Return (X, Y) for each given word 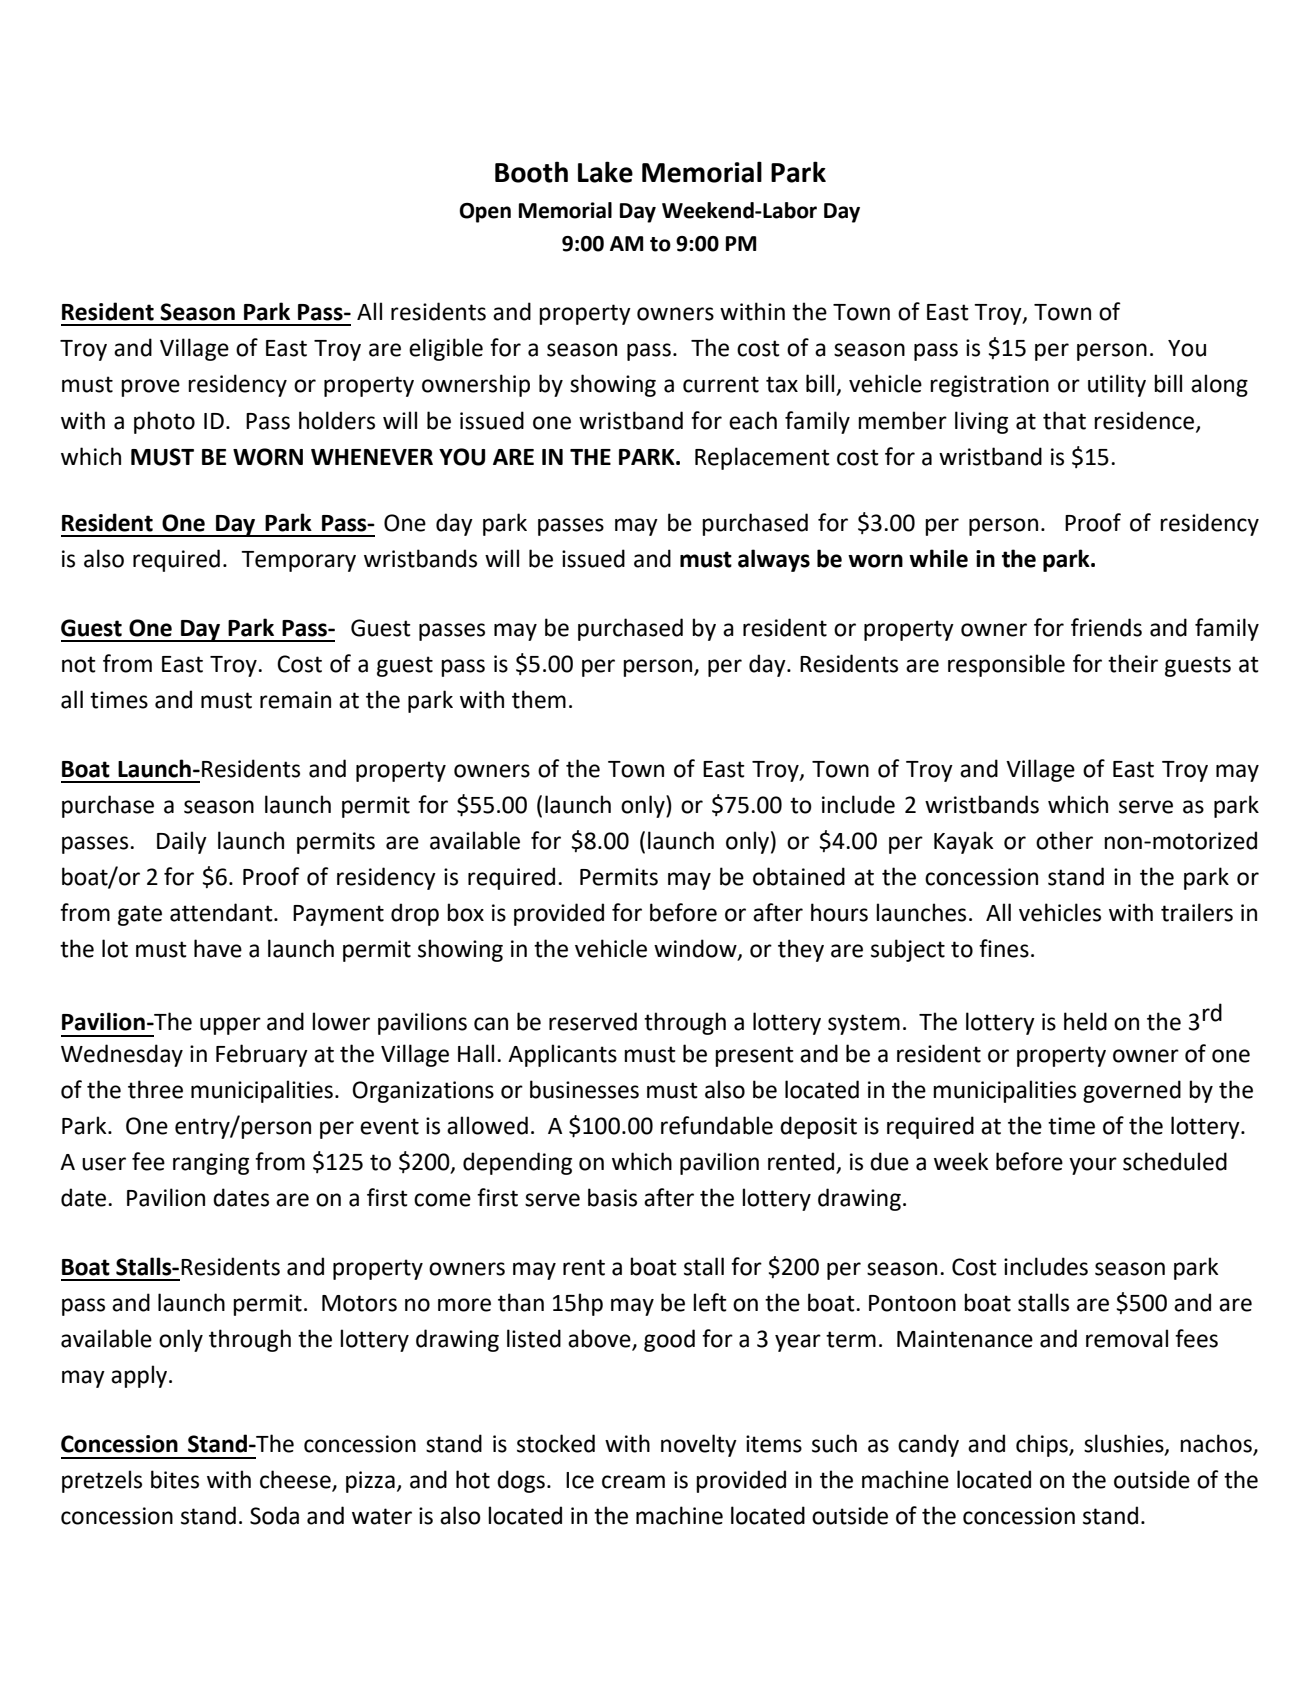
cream (633, 1482)
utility (1117, 385)
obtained (799, 876)
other (1064, 840)
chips (1043, 1445)
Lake (605, 172)
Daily (182, 842)
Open (485, 213)
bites (175, 1479)
